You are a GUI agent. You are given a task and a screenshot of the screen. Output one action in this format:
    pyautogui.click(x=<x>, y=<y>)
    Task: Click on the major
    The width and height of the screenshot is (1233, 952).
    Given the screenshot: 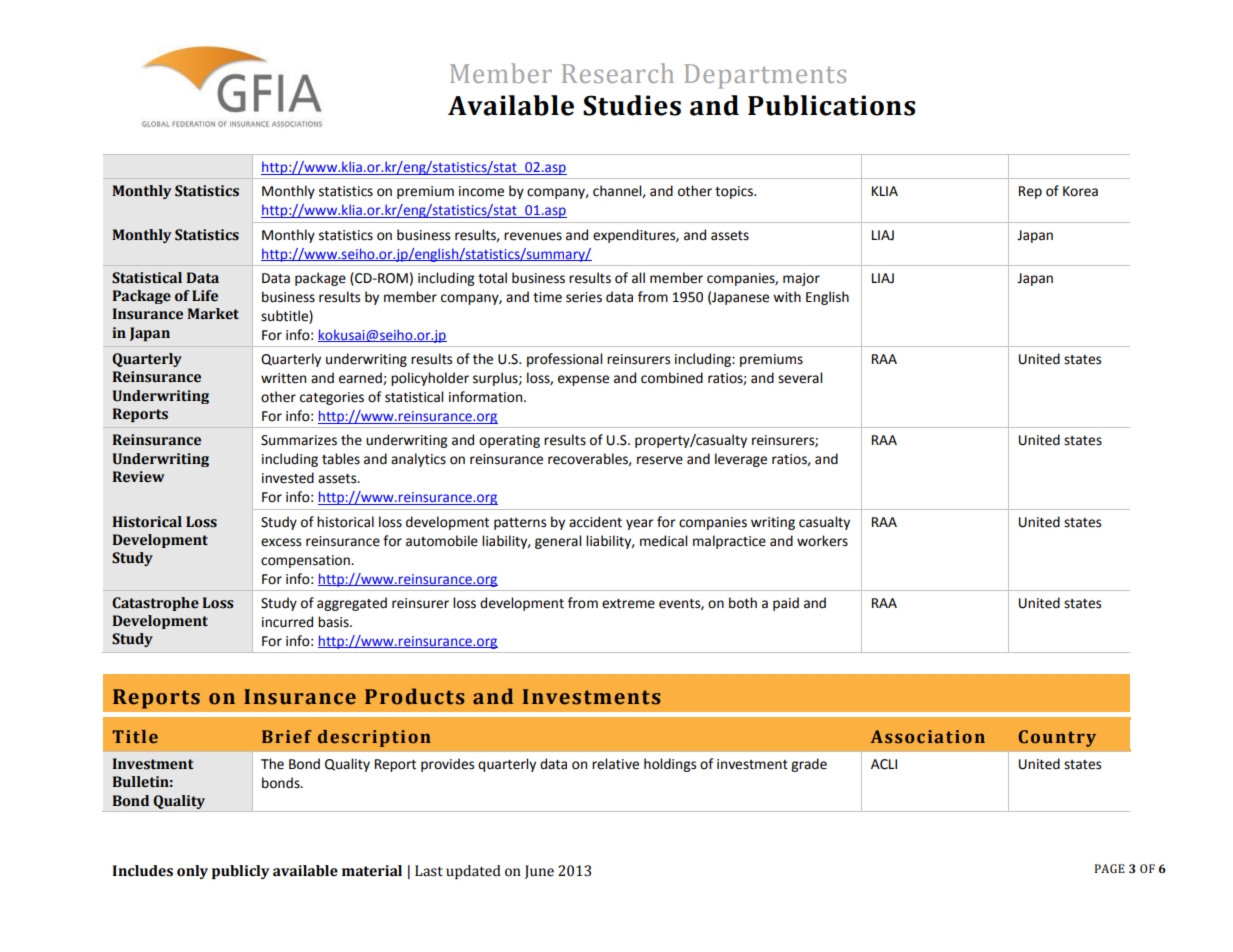 What is the action you would take?
    pyautogui.click(x=801, y=279)
